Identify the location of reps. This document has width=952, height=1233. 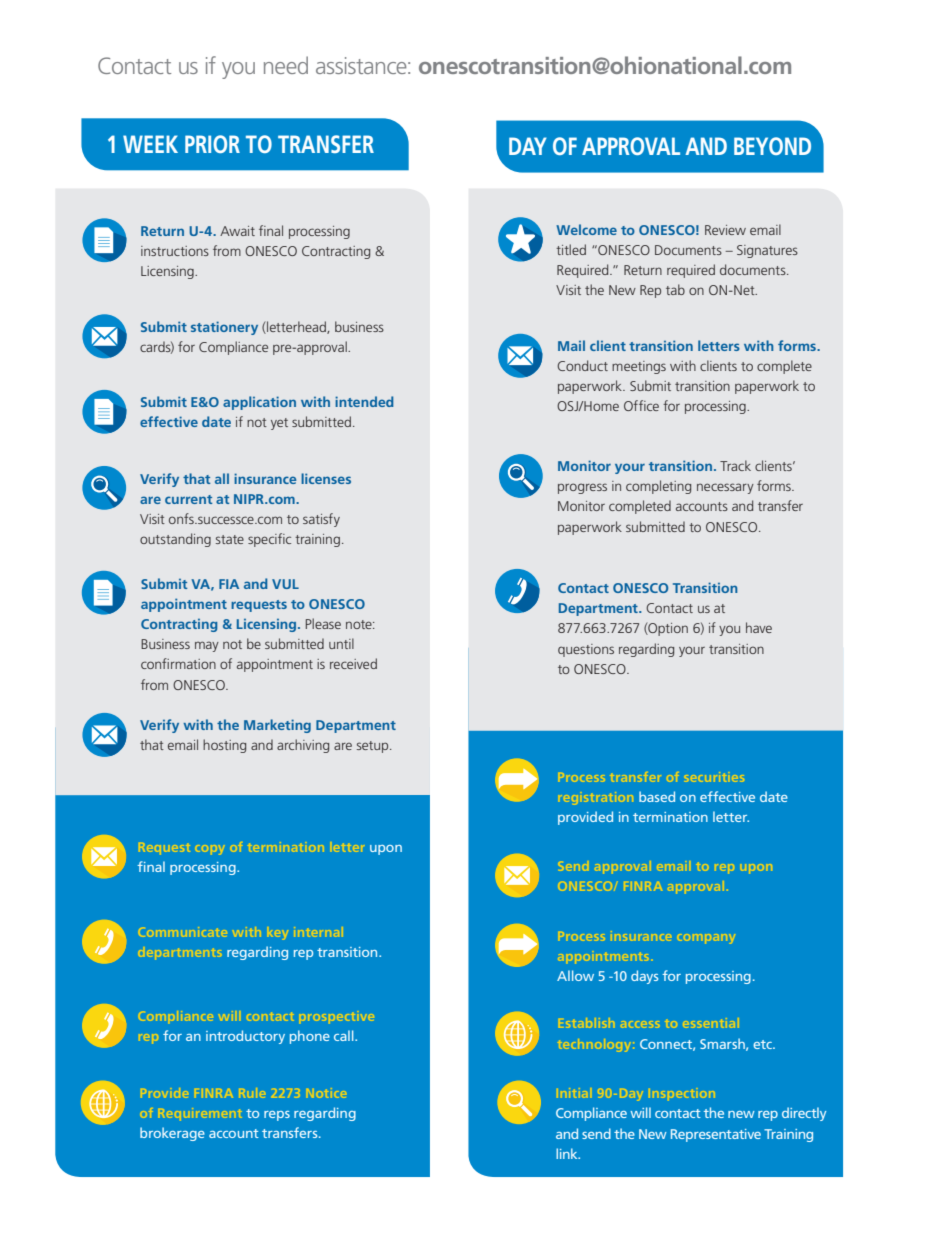
(277, 1116).
